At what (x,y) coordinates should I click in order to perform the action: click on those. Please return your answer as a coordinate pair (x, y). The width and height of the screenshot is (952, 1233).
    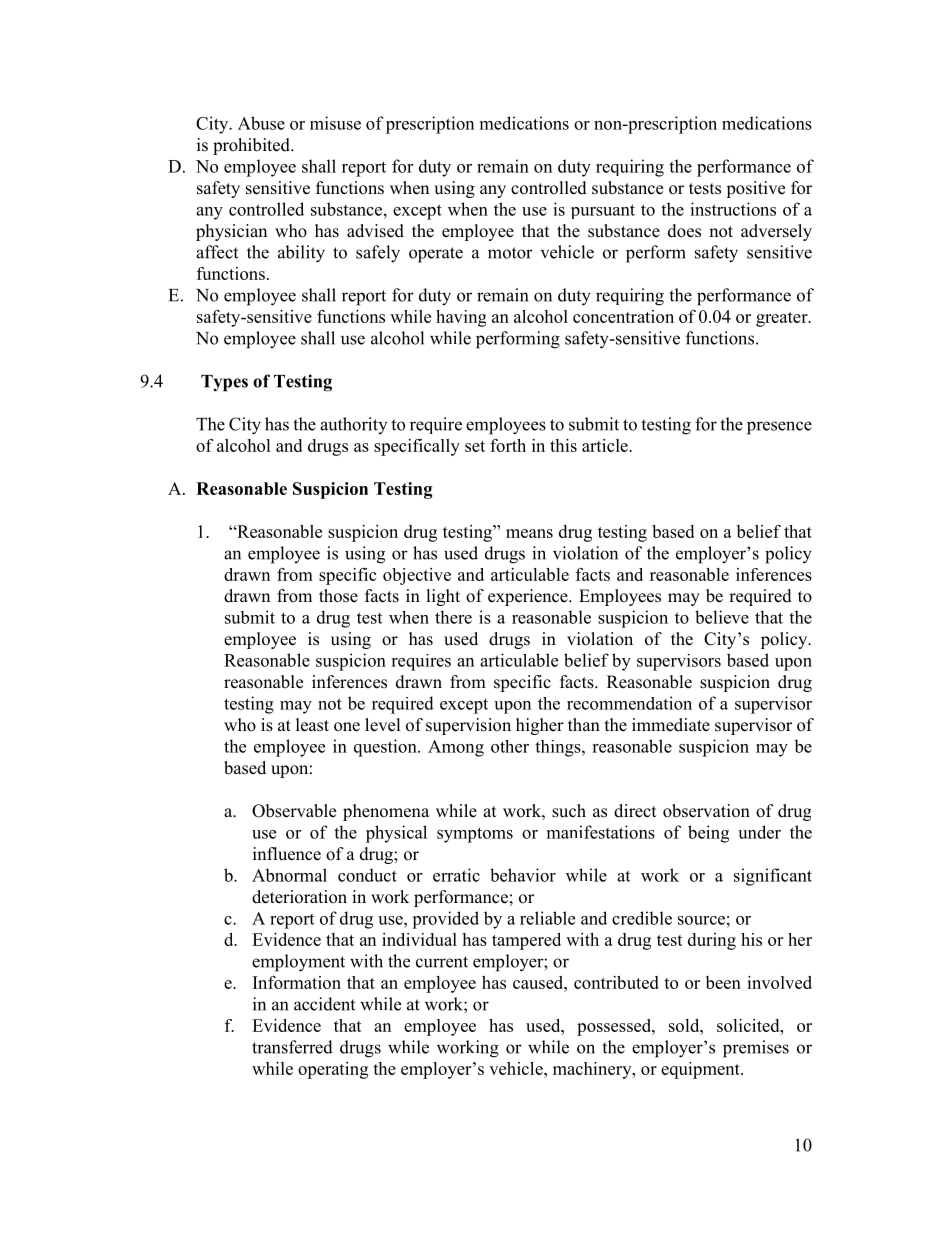
    Looking at the image, I should click on (338, 596).
